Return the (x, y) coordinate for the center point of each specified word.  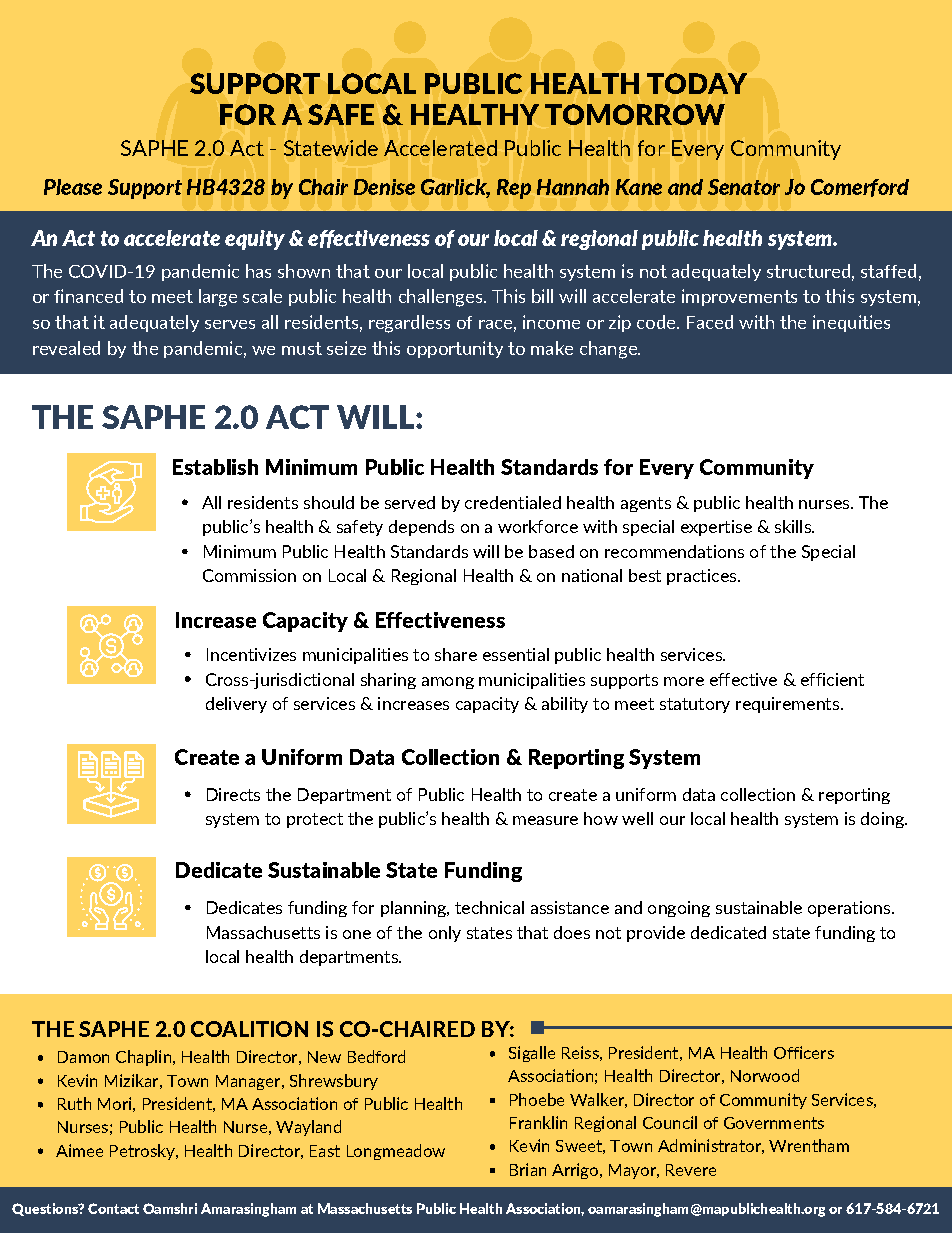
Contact (113, 1208)
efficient (832, 679)
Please (73, 187)
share (456, 654)
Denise (384, 187)
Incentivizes (251, 654)
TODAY (697, 83)
